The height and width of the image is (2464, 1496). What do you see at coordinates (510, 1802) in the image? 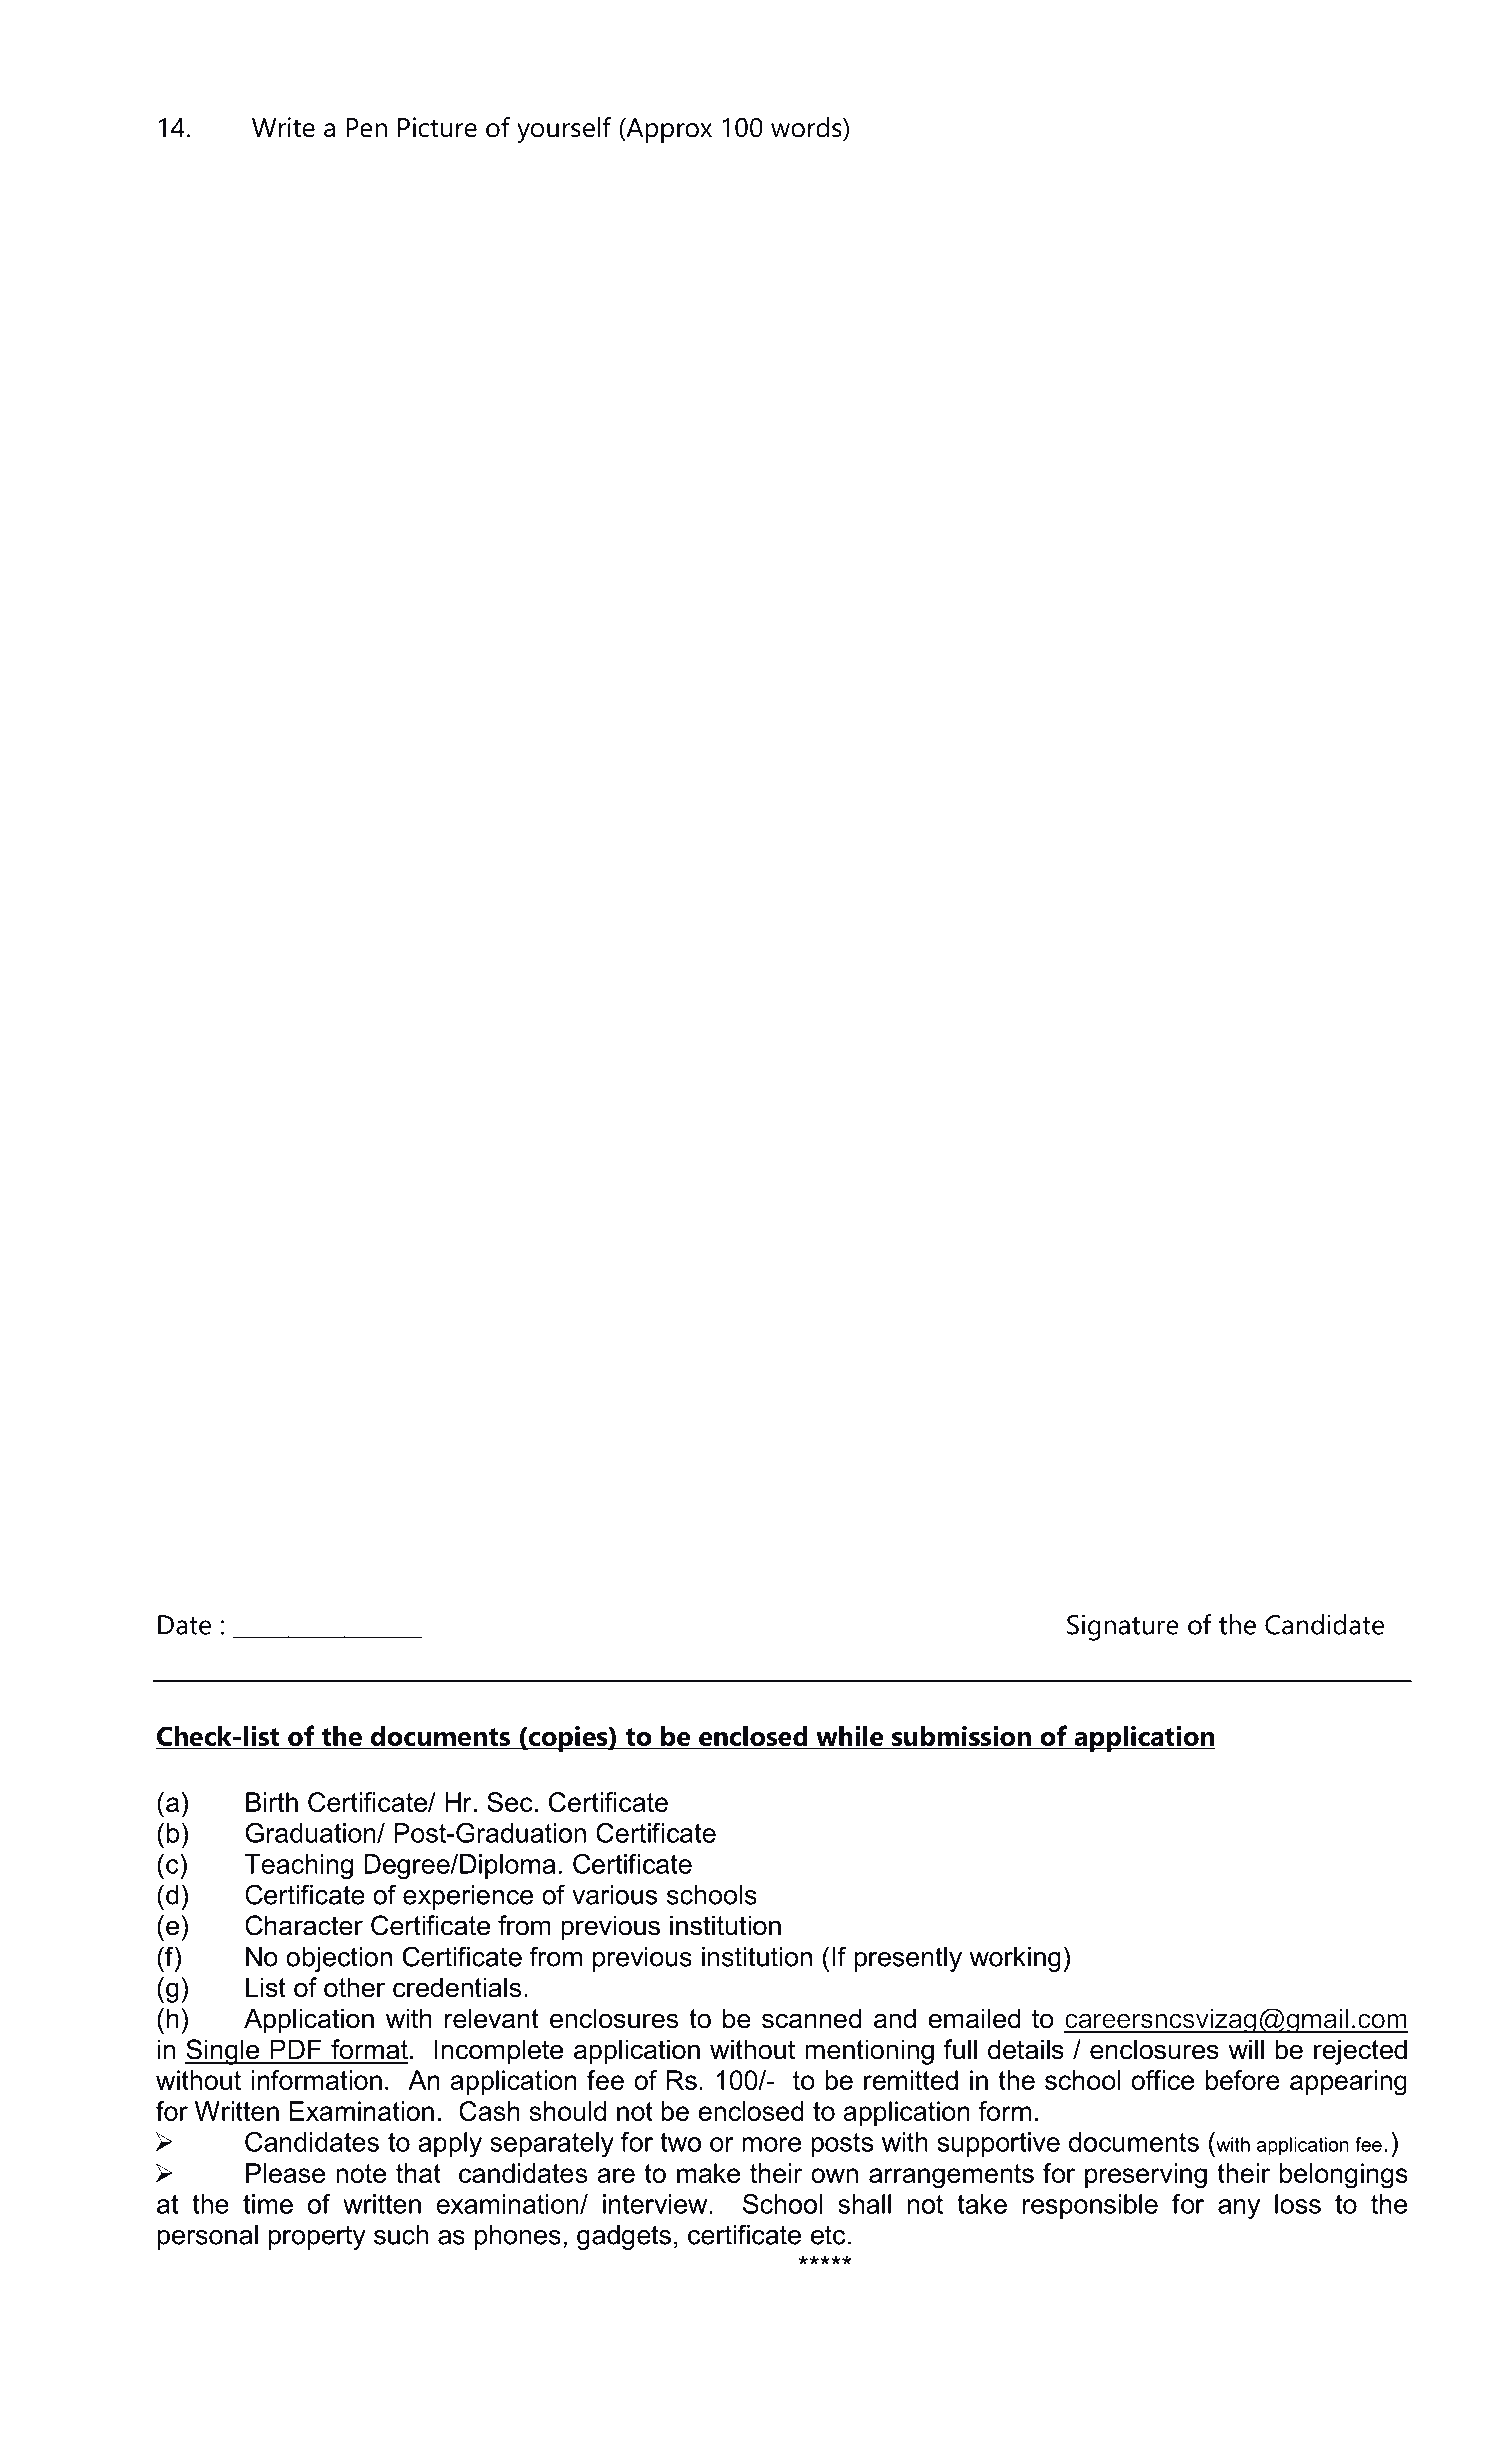
I see `Sec` at bounding box center [510, 1802].
